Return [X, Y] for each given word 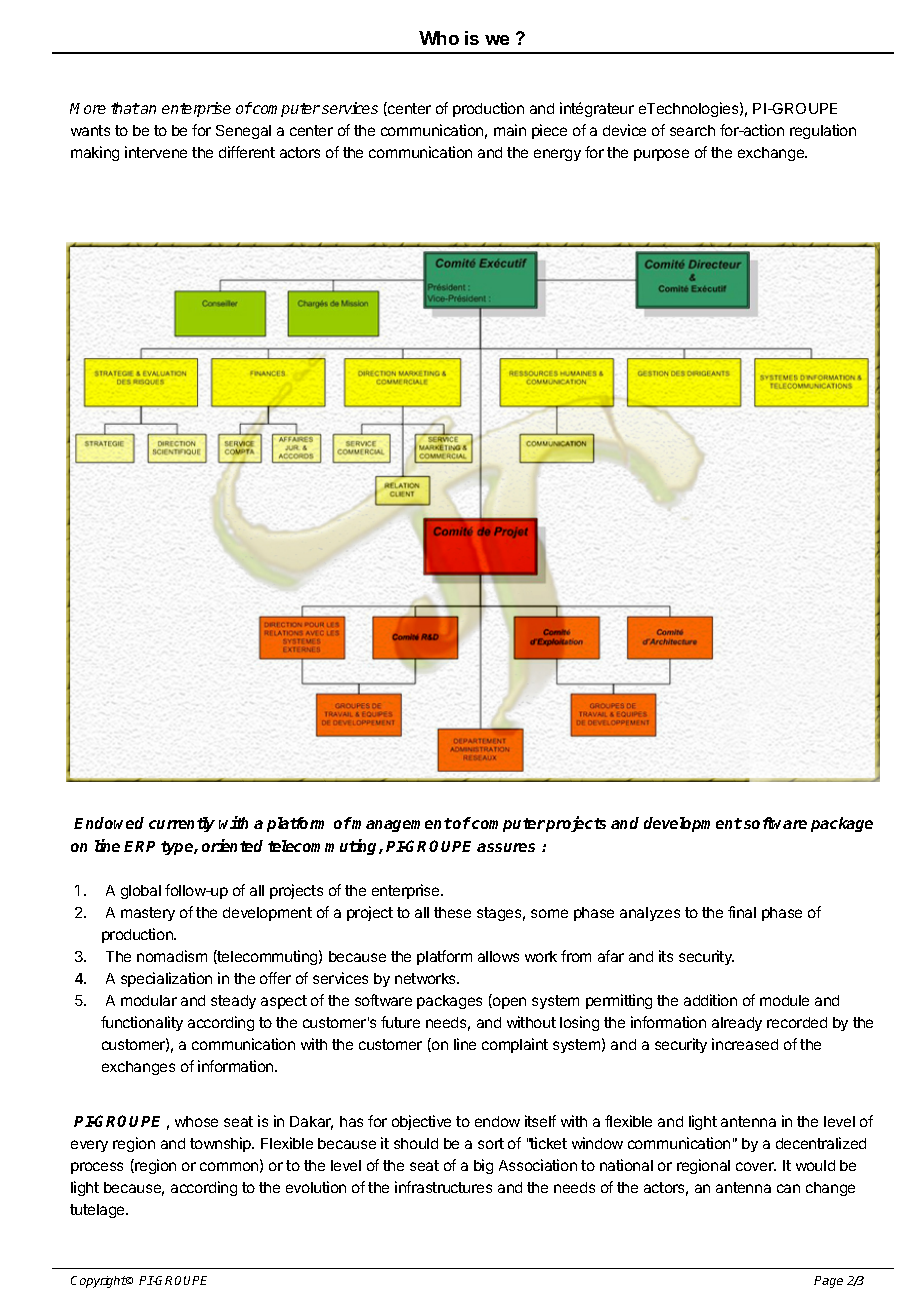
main [510, 130]
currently [182, 824]
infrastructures [443, 1187]
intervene [156, 152]
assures [506, 847]
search [692, 130]
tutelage [98, 1211]
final [742, 912]
